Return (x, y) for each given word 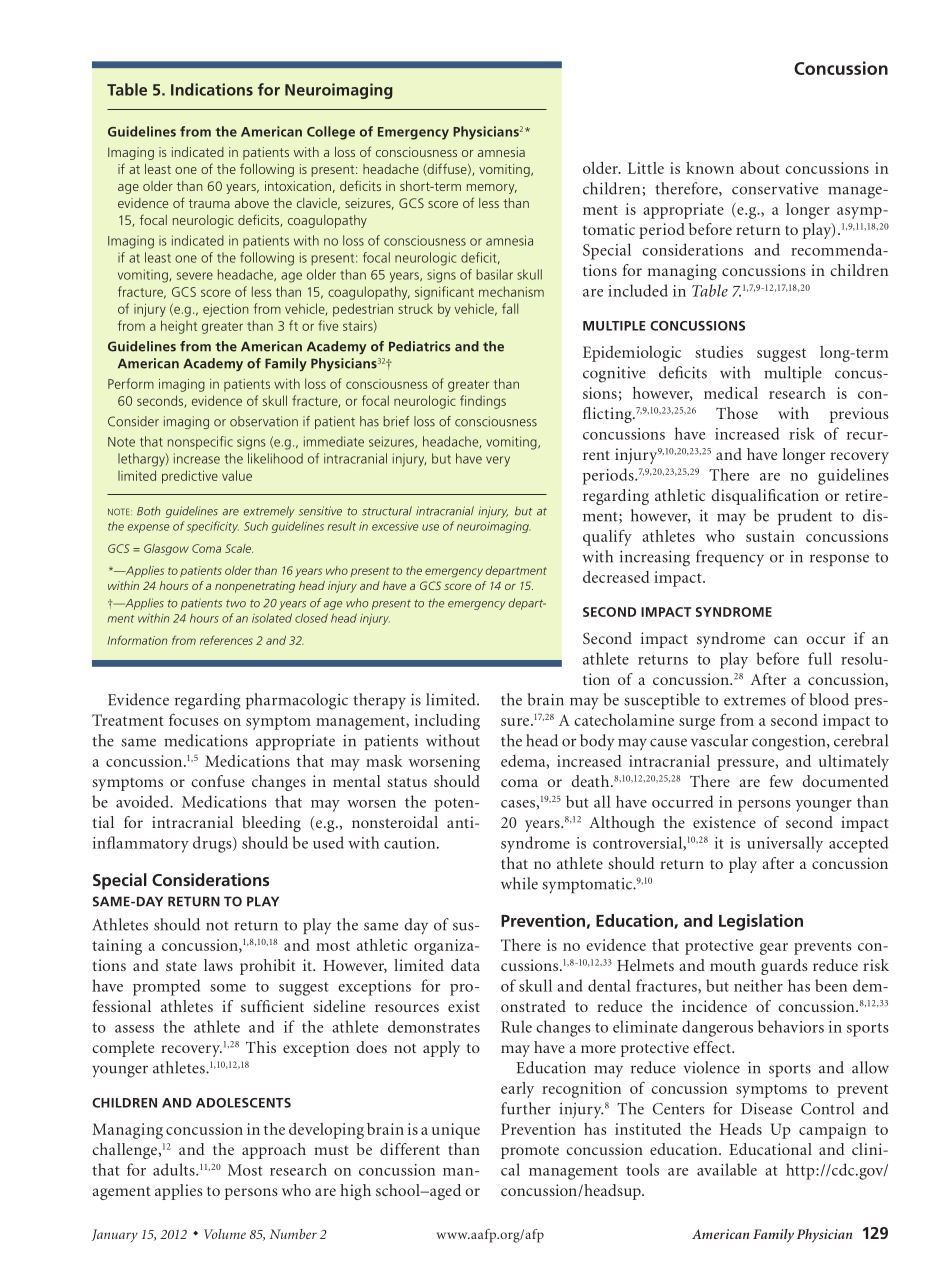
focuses (194, 719)
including (447, 722)
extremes (755, 701)
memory (492, 189)
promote (530, 1152)
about (760, 168)
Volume (225, 1234)
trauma (209, 203)
